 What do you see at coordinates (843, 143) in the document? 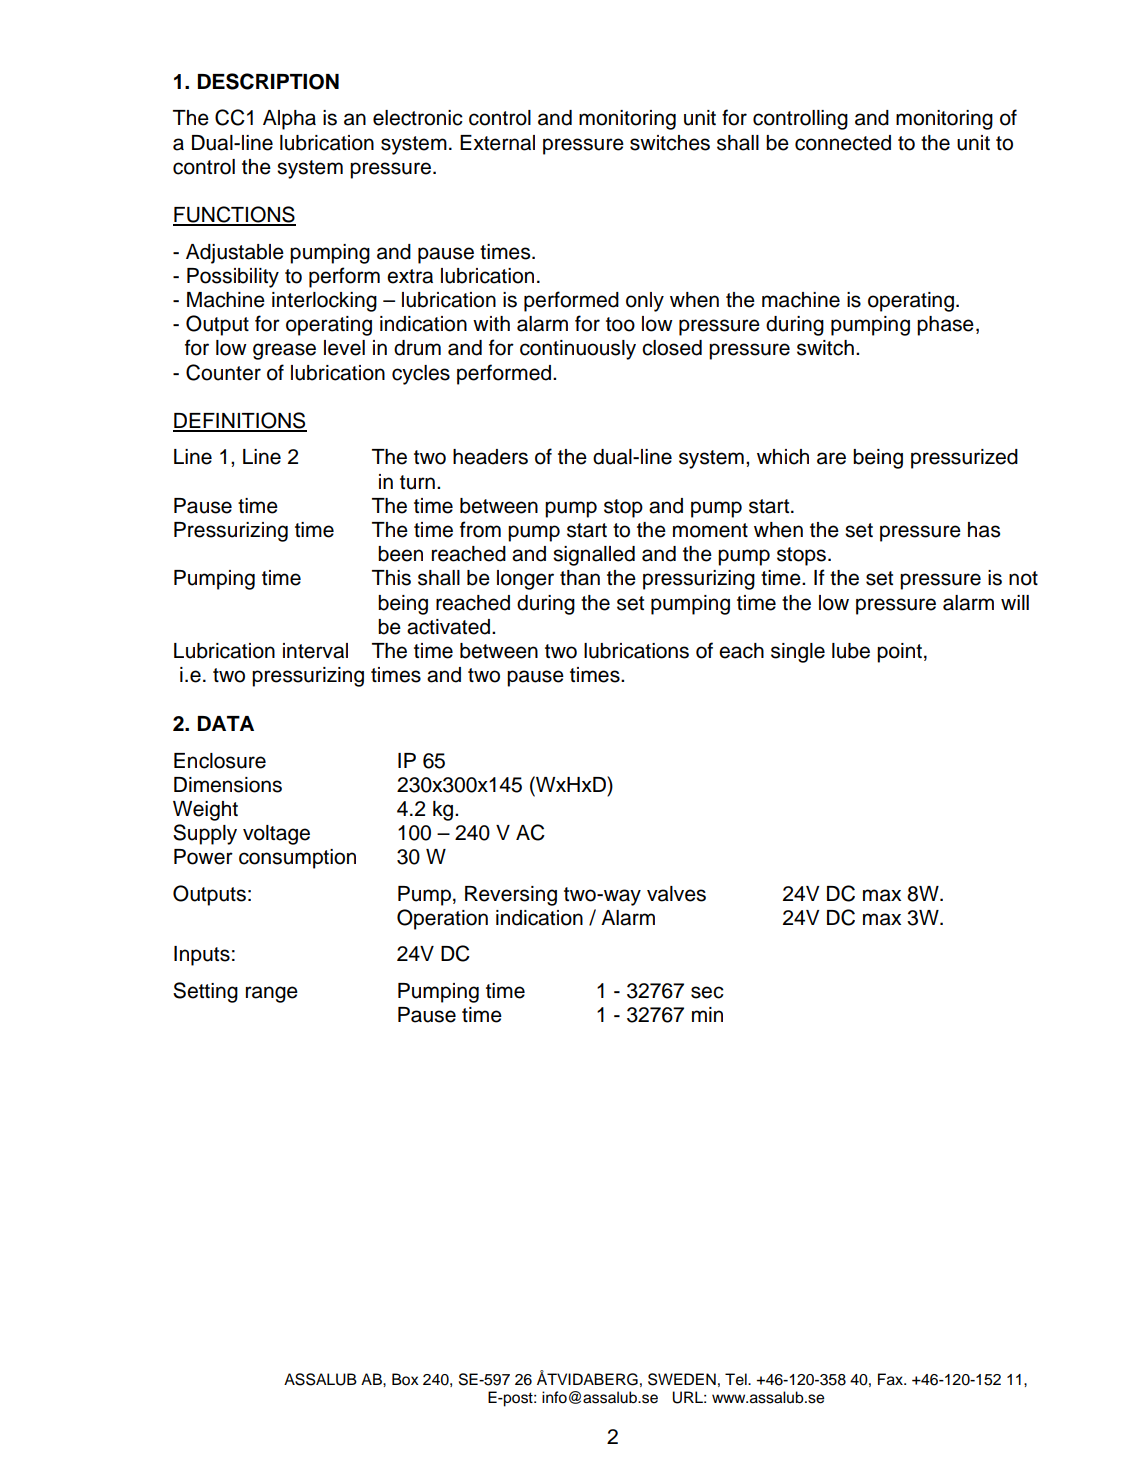
I see `connected` at bounding box center [843, 143].
